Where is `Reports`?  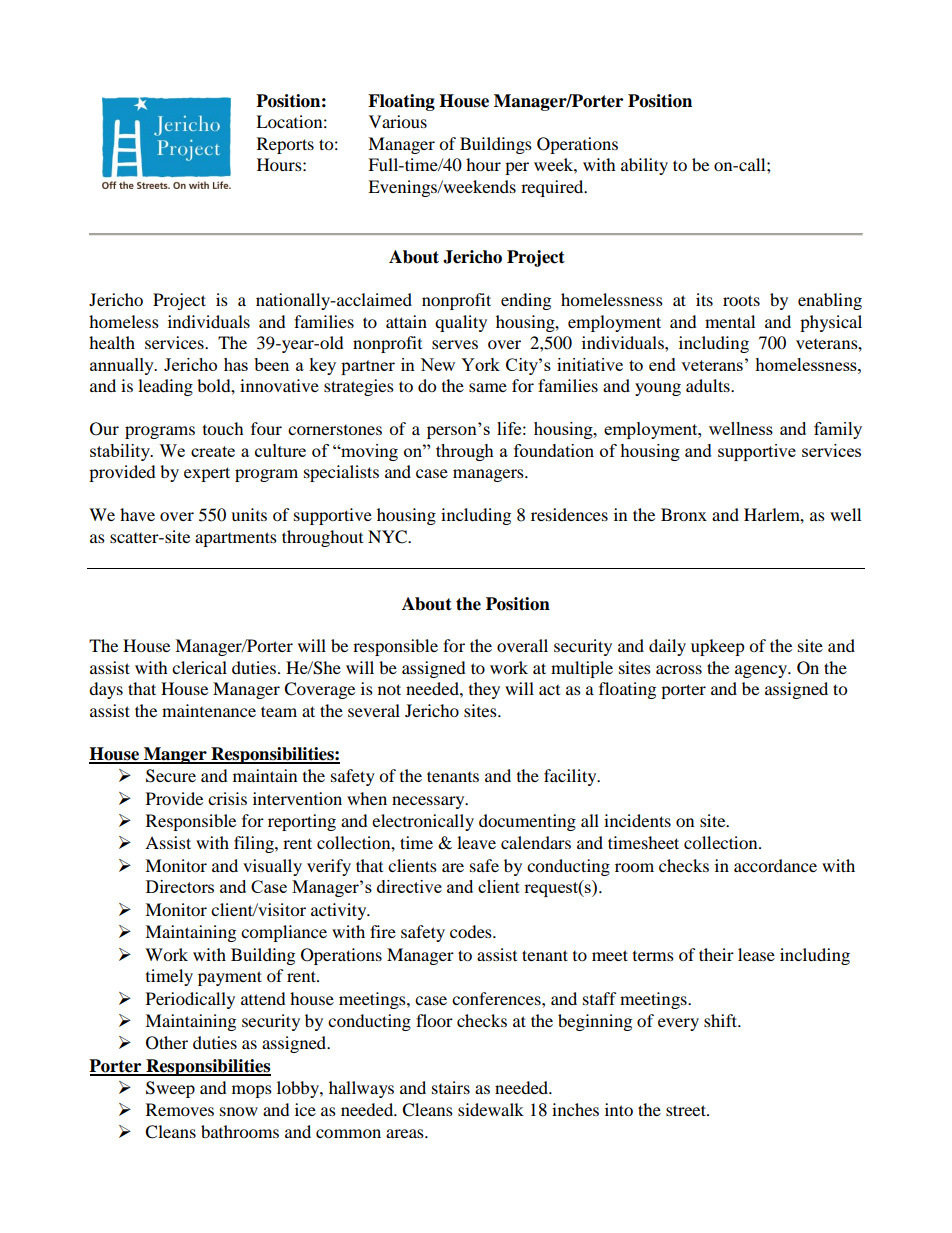 Reports is located at coordinates (285, 145).
